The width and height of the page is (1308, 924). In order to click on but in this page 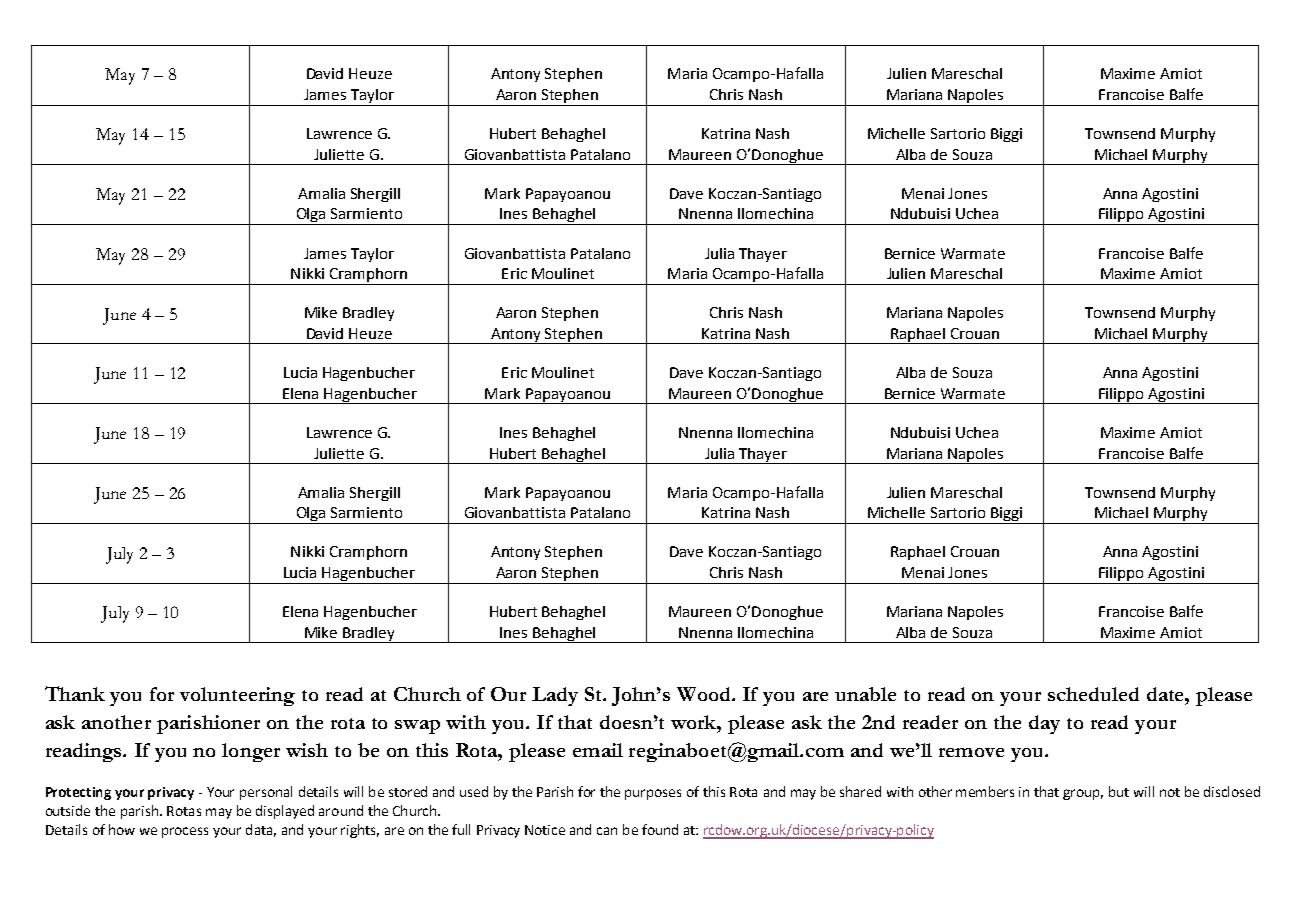, I will do `click(1119, 791)`.
